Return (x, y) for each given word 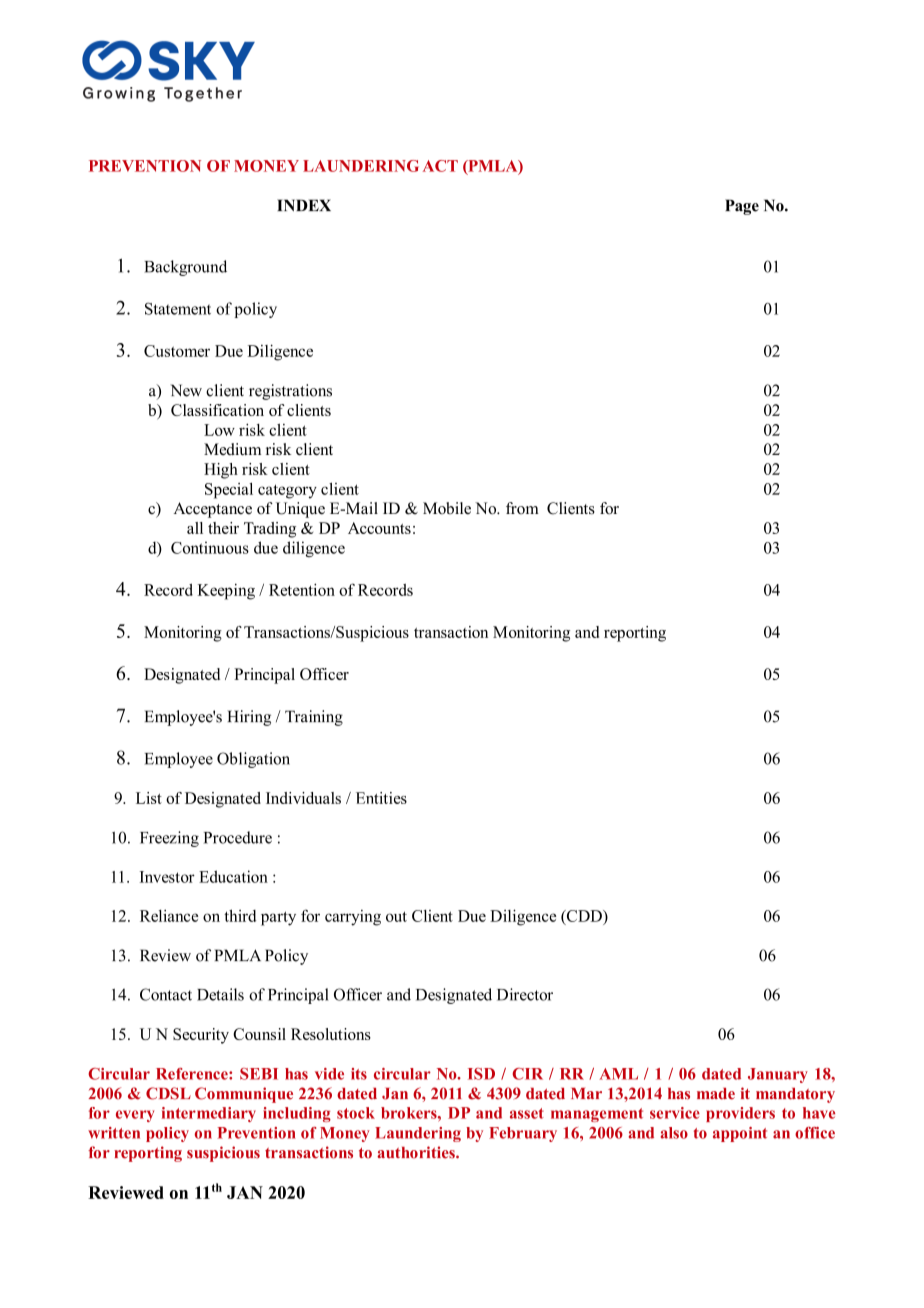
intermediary (209, 1114)
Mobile (447, 508)
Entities (381, 798)
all (195, 528)
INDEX (304, 205)
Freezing (169, 839)
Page (742, 207)
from (522, 508)
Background (185, 268)
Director (525, 994)
